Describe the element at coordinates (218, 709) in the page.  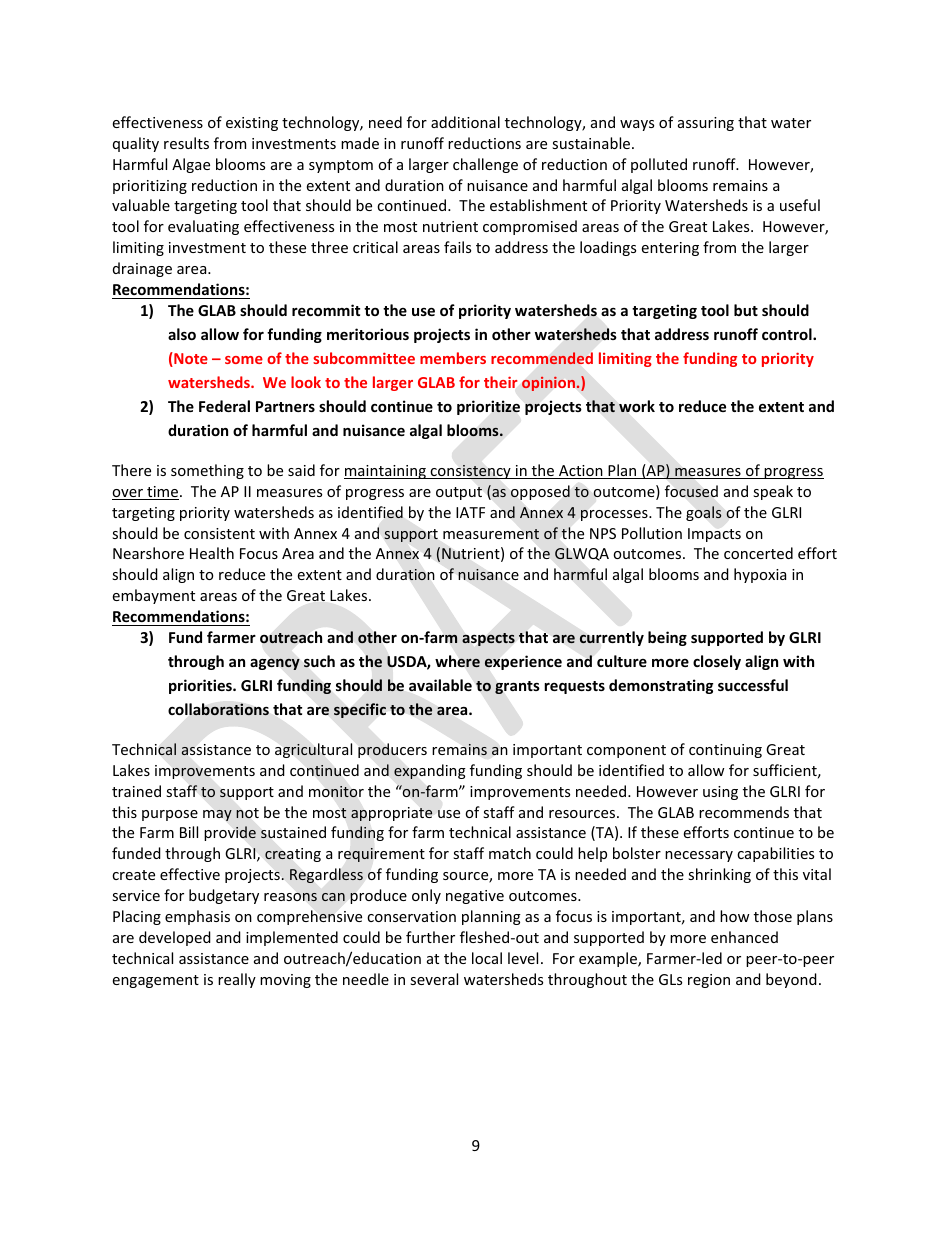
I see `collaborations` at that location.
